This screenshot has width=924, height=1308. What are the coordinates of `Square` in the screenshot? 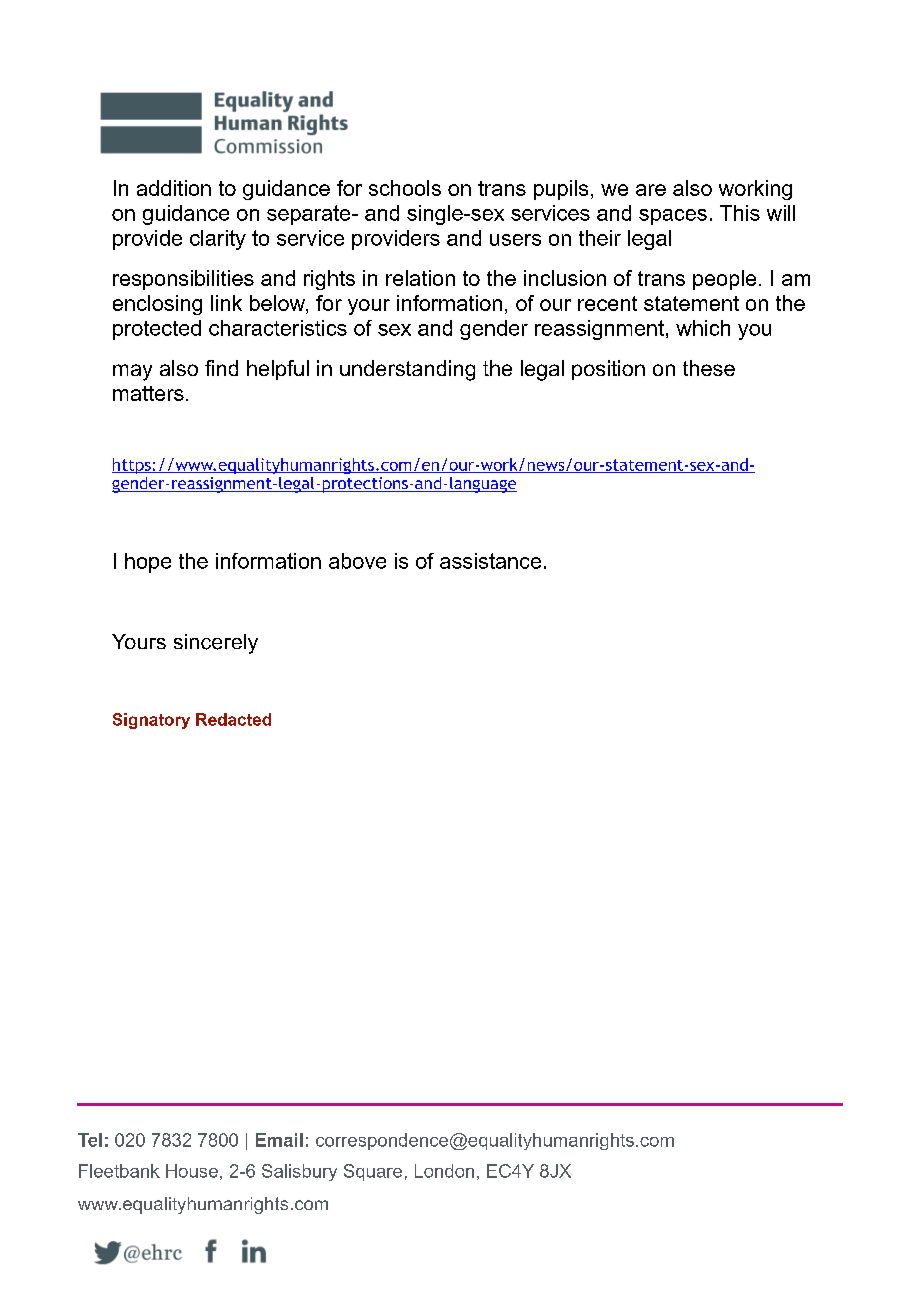 It's located at (373, 1172).
